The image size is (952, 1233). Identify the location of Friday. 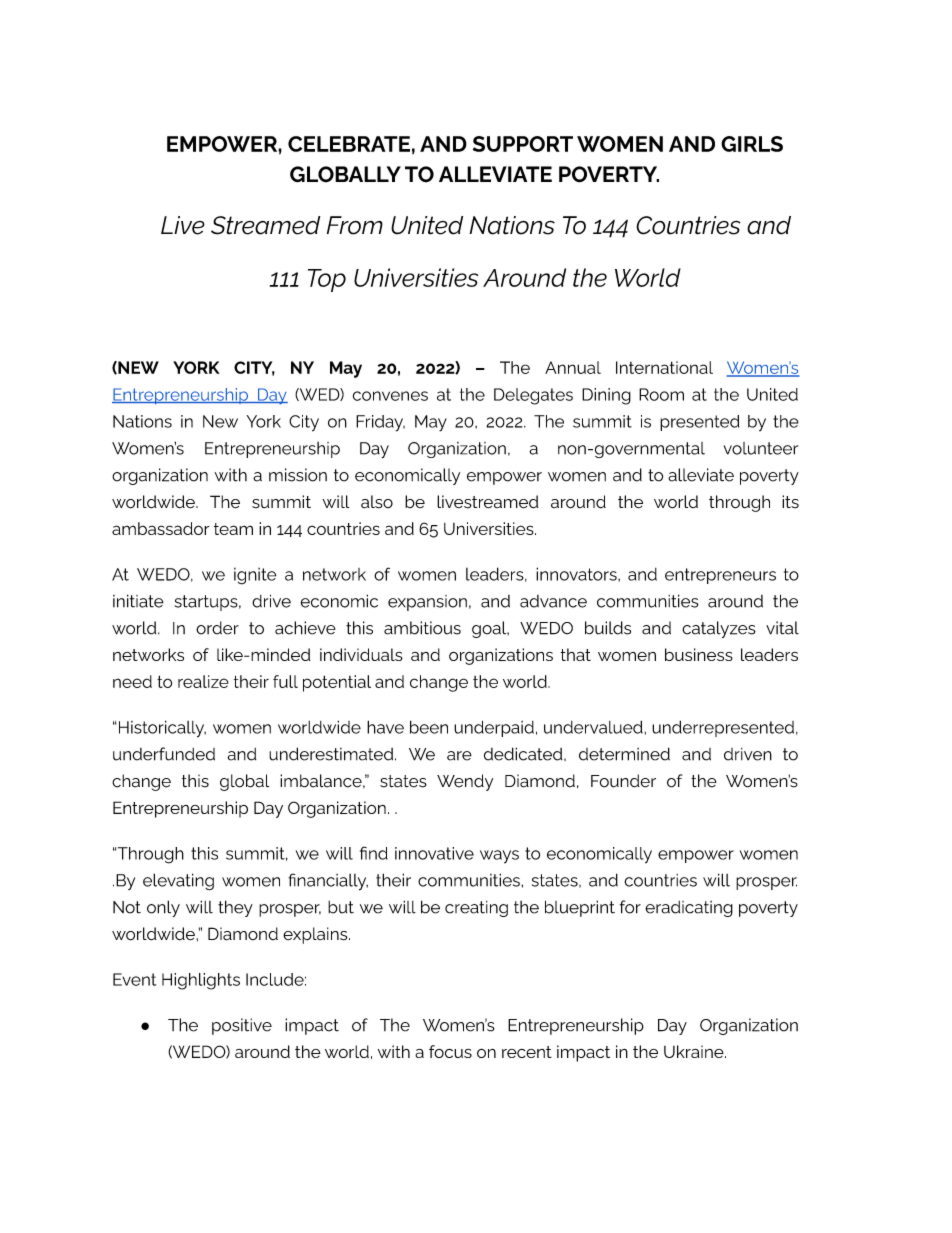
(380, 423).
